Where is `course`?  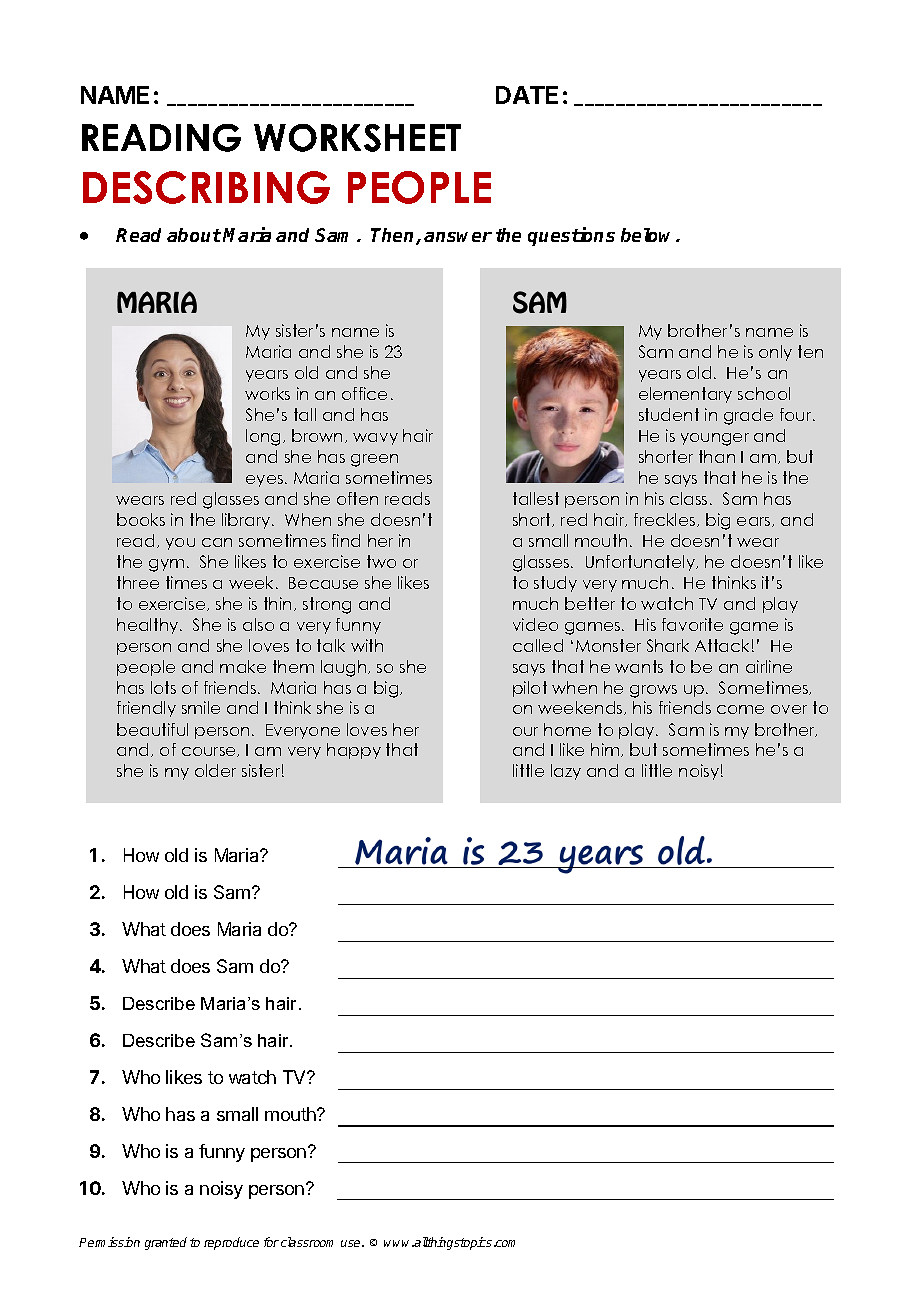
course is located at coordinates (210, 752).
